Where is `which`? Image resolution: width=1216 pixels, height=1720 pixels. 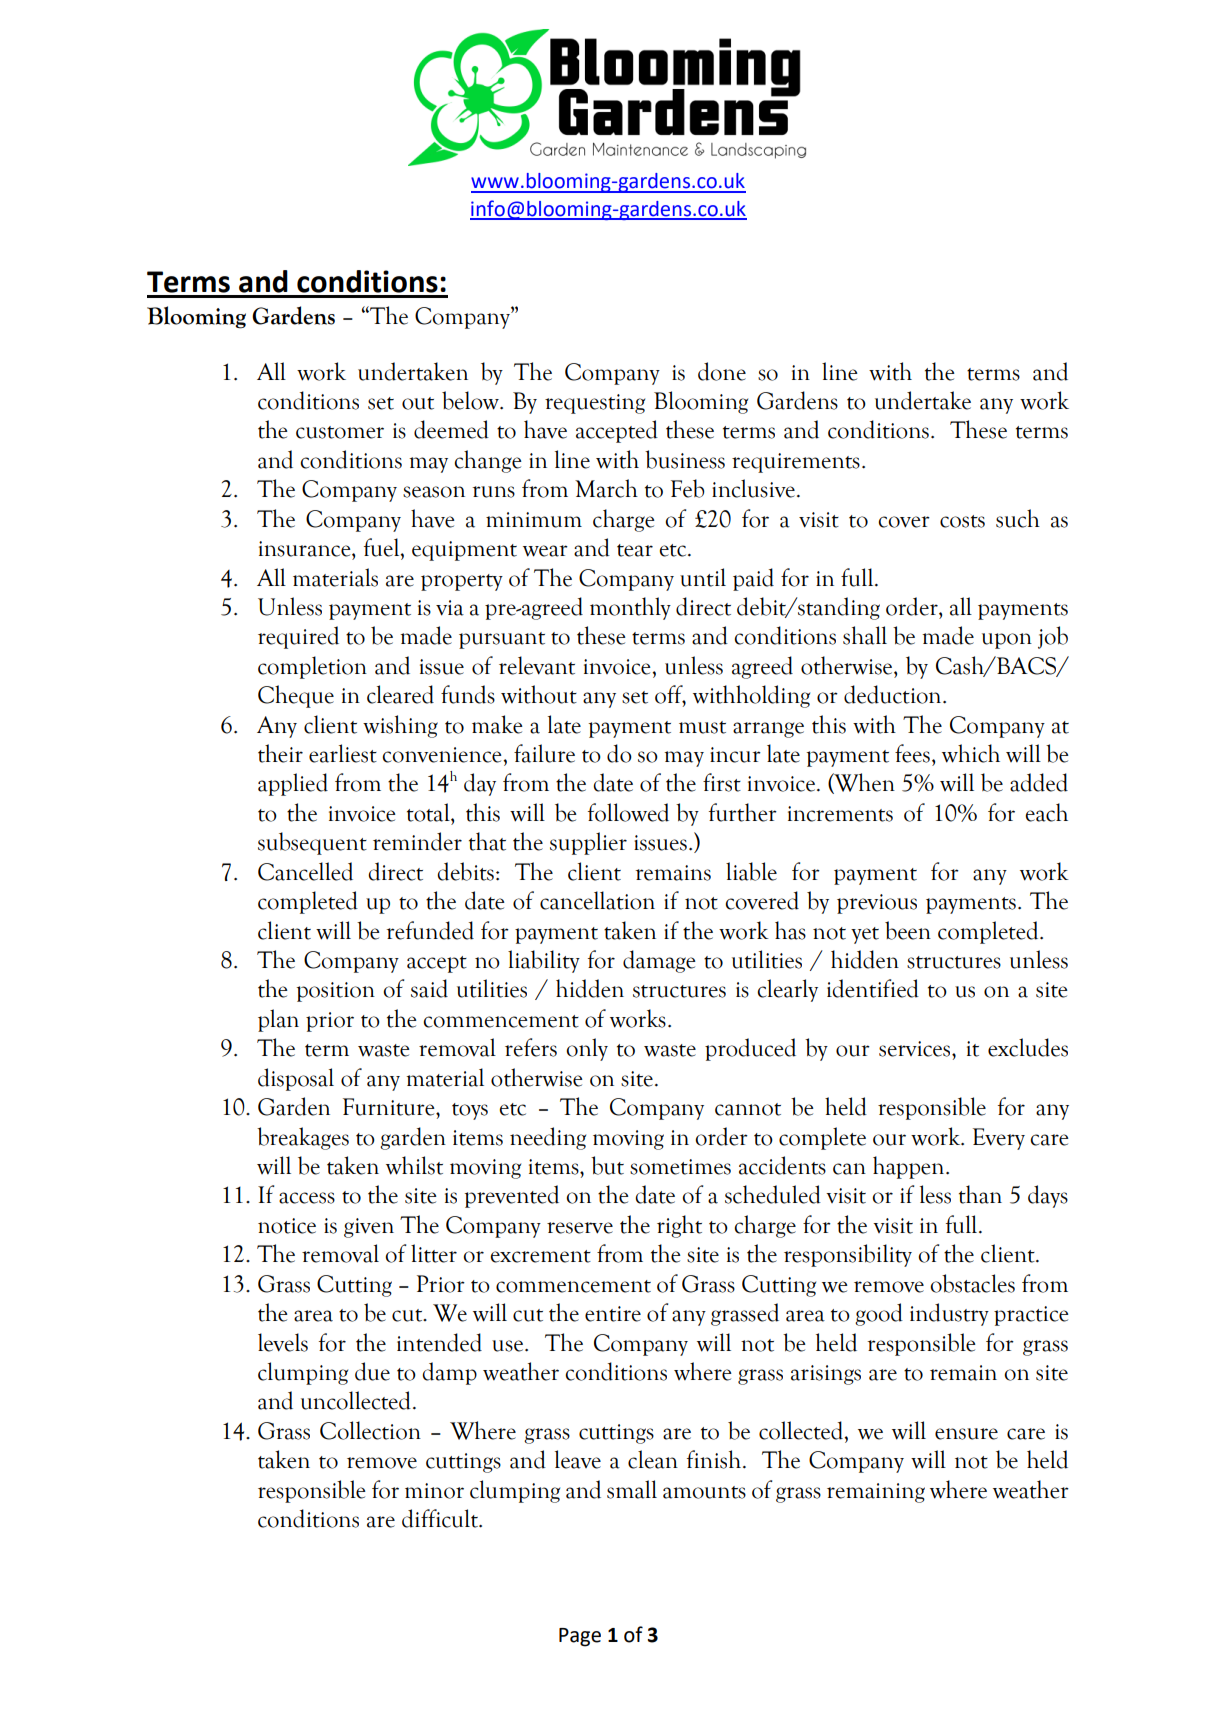
which is located at coordinates (971, 753).
